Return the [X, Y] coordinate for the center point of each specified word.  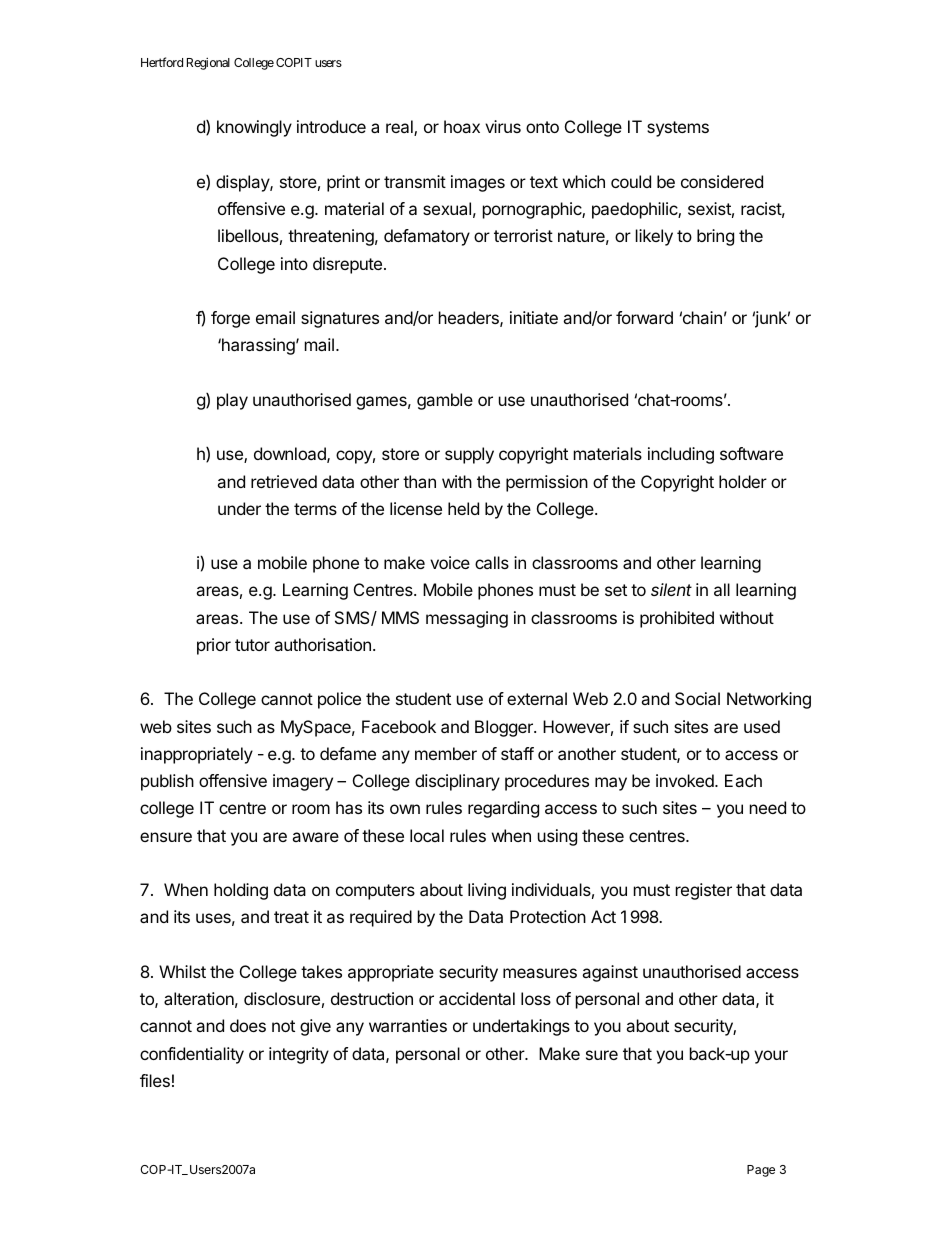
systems [678, 129]
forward [644, 317]
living [487, 891]
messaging [467, 619]
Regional [208, 63]
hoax [462, 126]
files [155, 1080]
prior [214, 646]
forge [230, 319]
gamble [445, 401]
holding [241, 891]
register [704, 891]
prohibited [677, 619]
